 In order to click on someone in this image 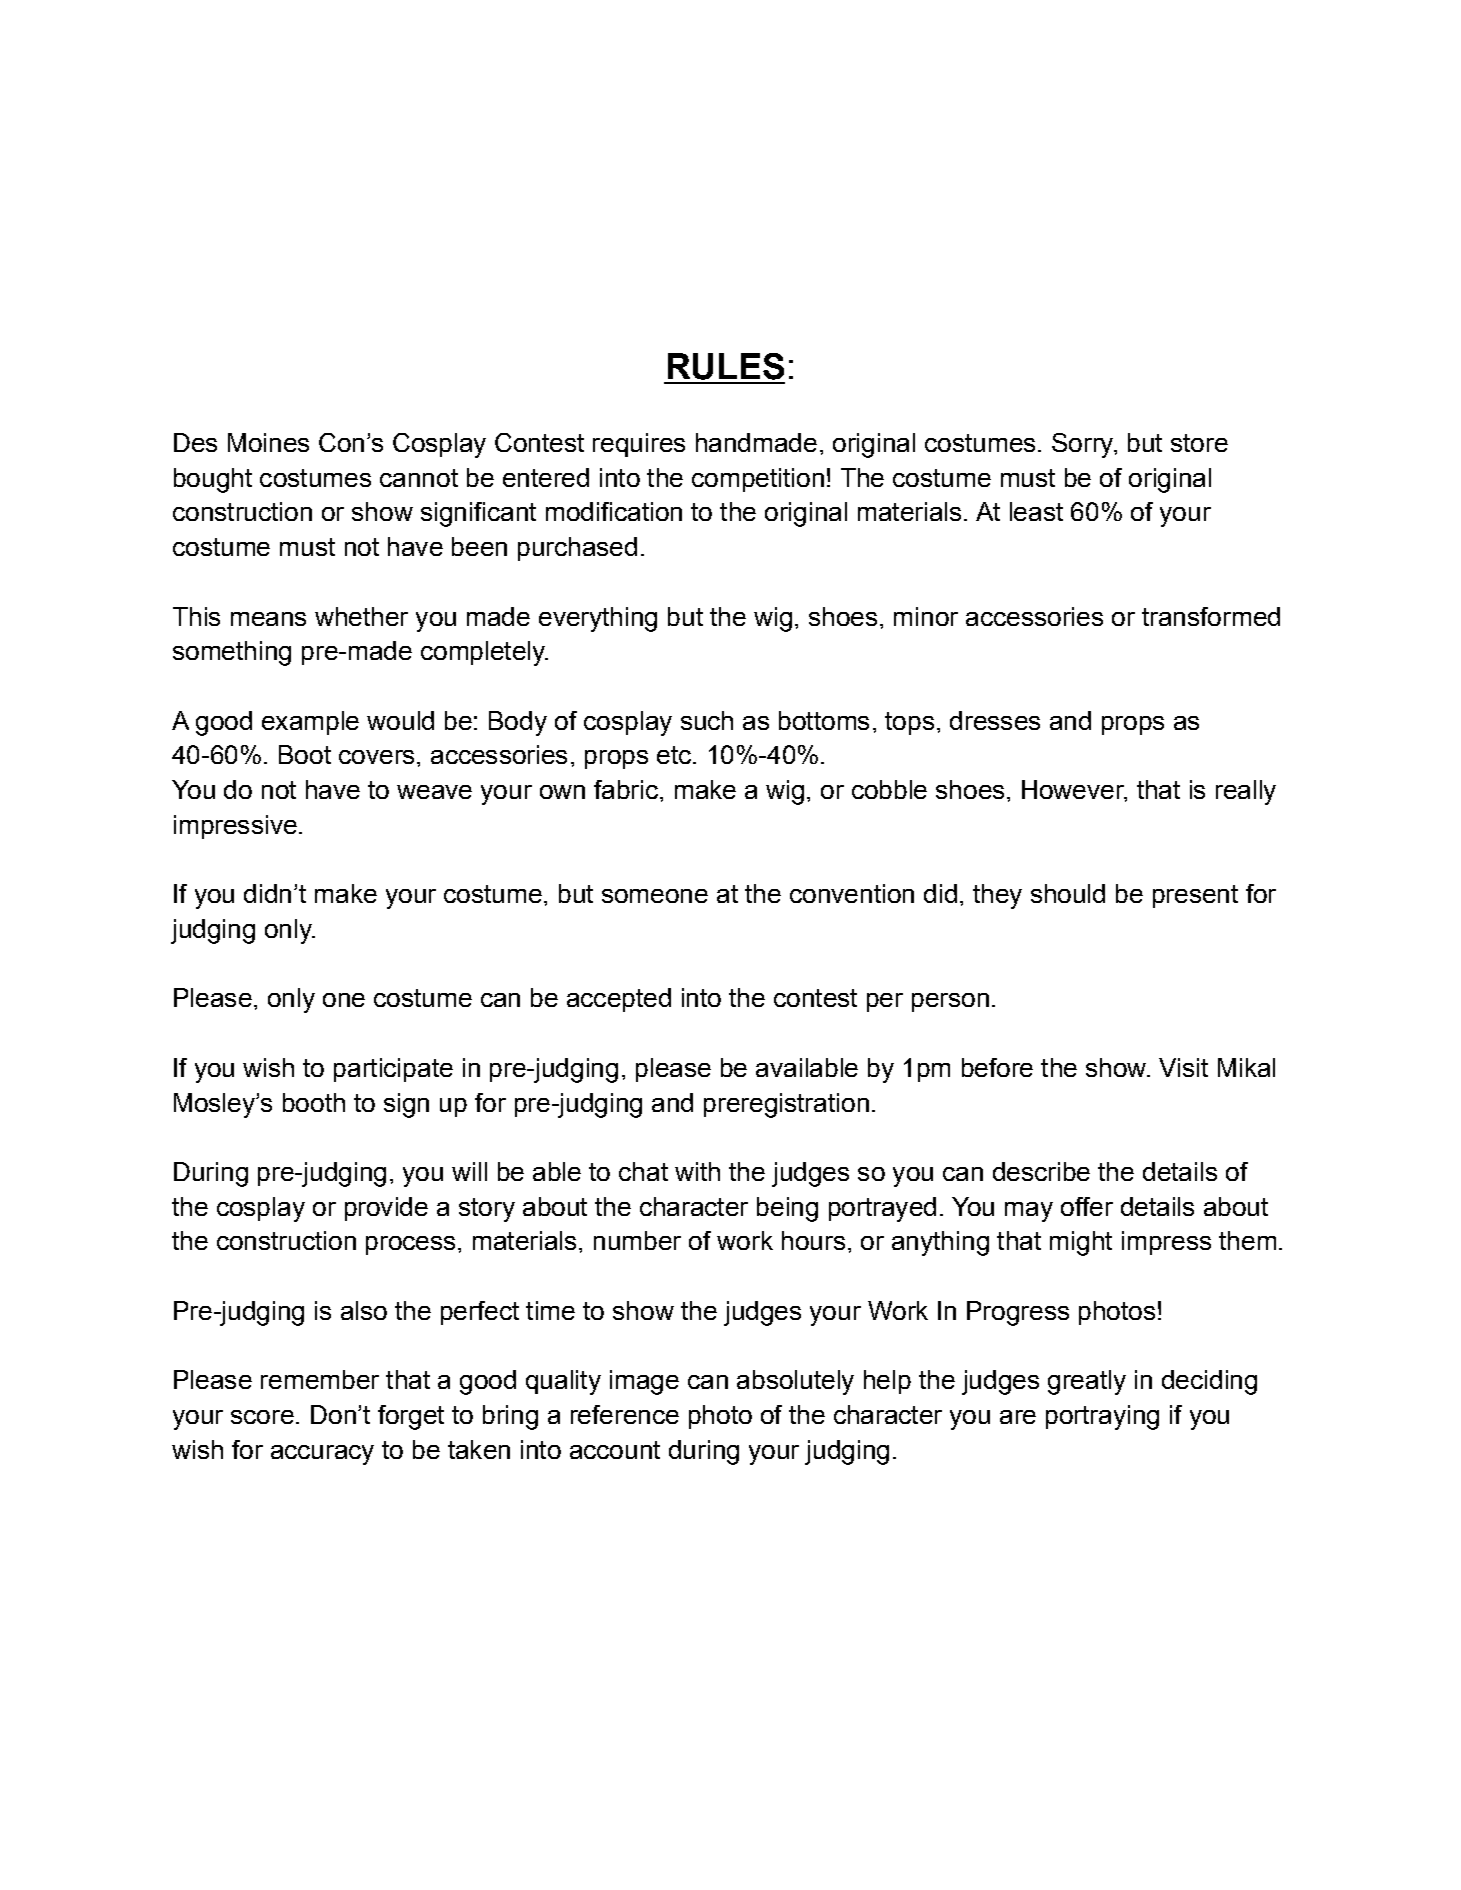, I will do `click(655, 896)`.
